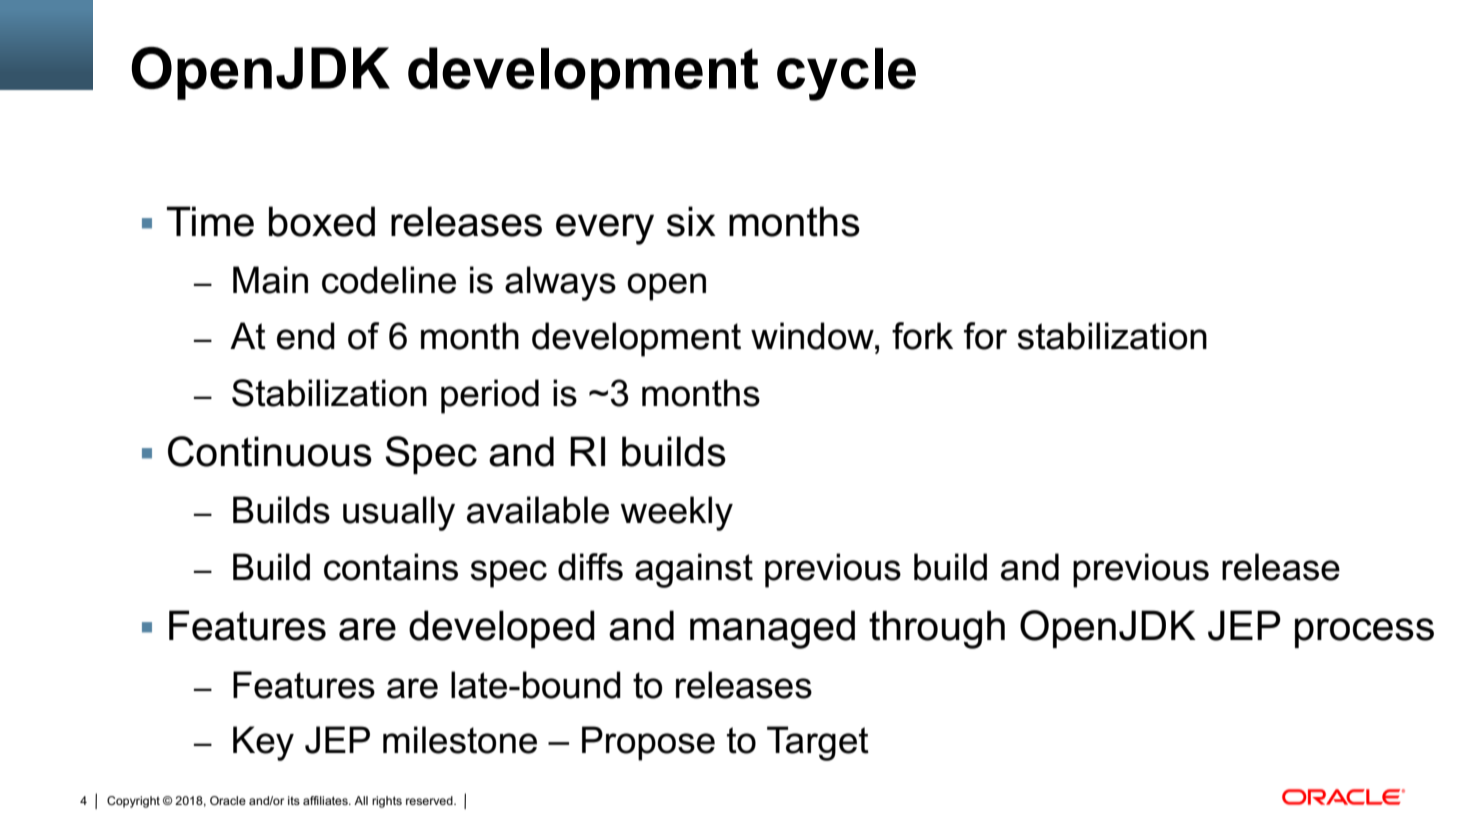 This page has height=827, width=1470. Describe the element at coordinates (691, 221) in the page. I see `six` at that location.
